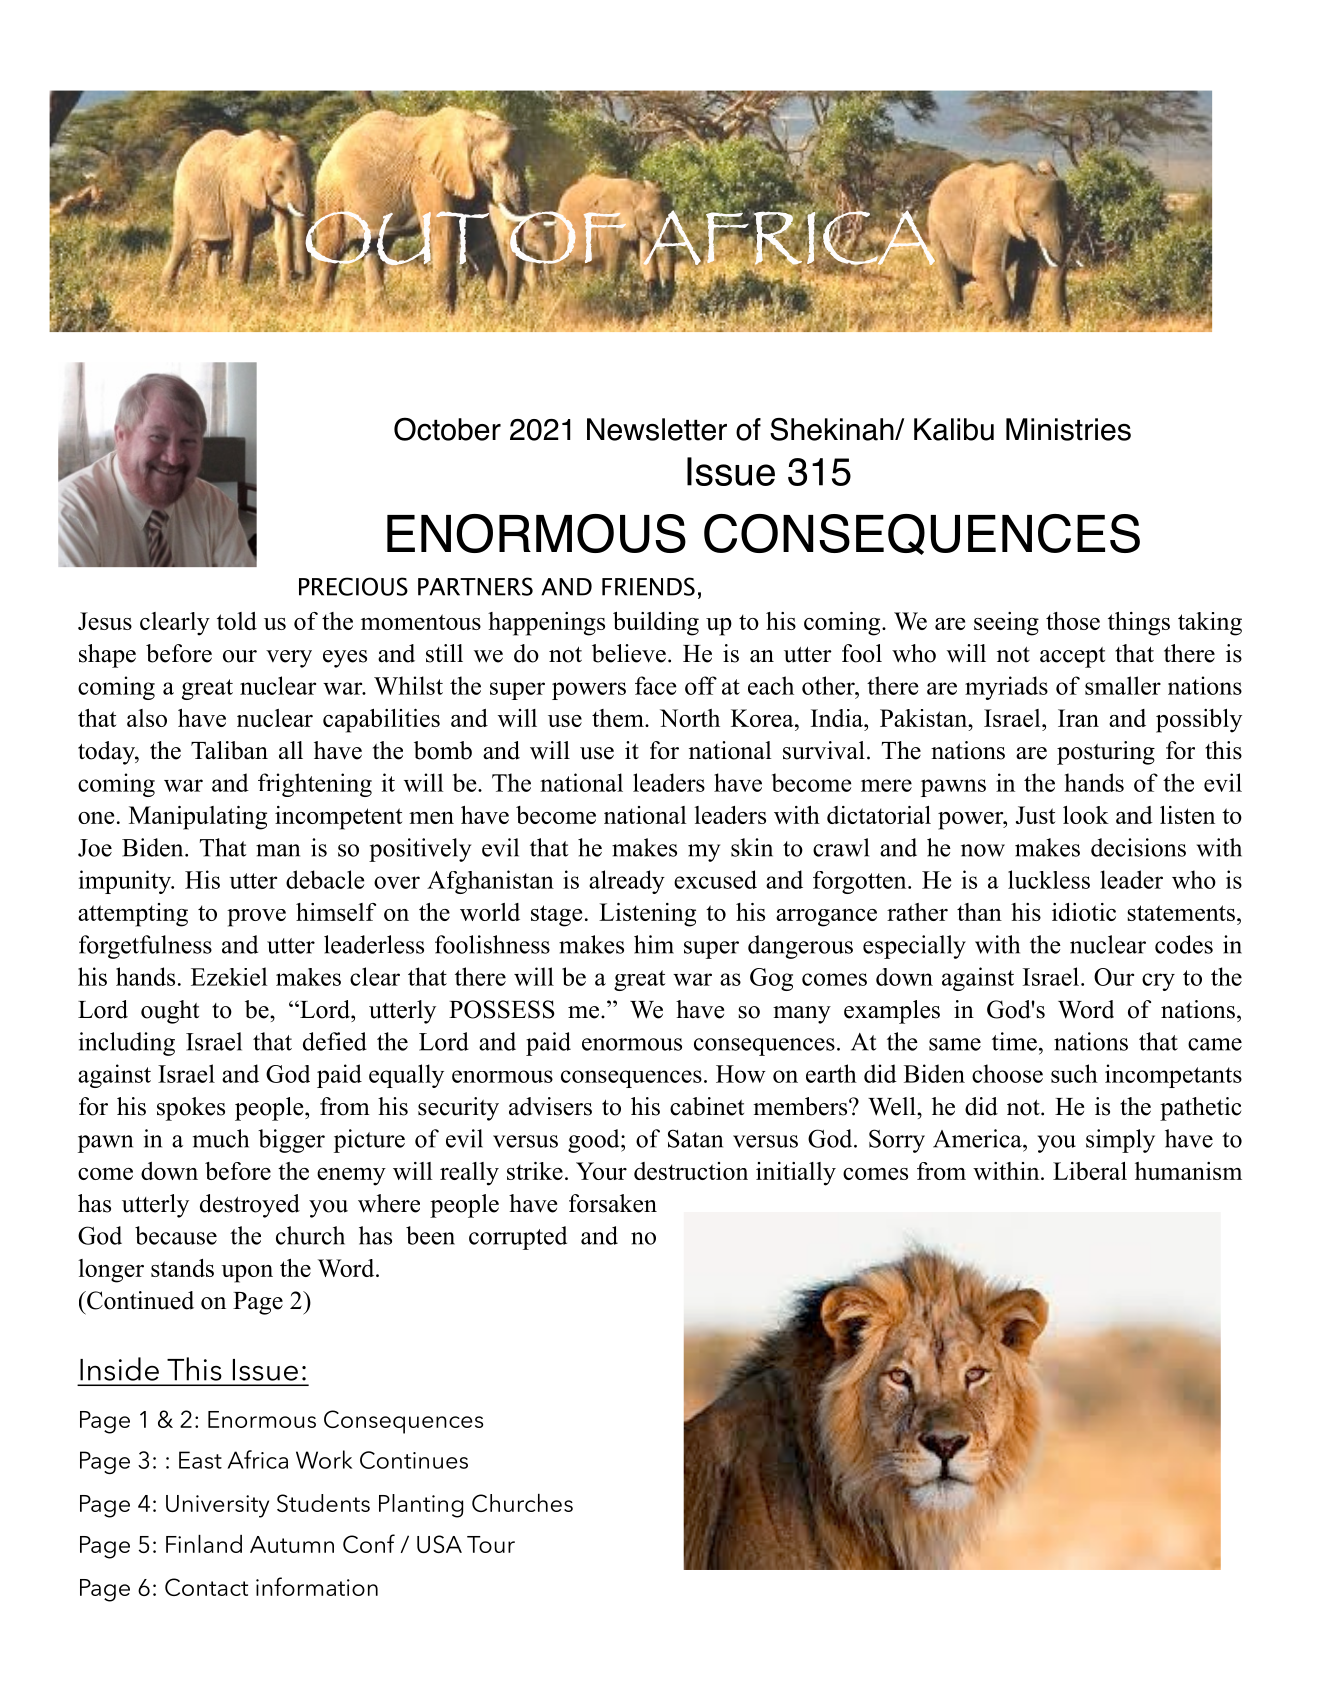 The width and height of the screenshot is (1320, 1708). What do you see at coordinates (447, 429) in the screenshot?
I see `October` at bounding box center [447, 429].
